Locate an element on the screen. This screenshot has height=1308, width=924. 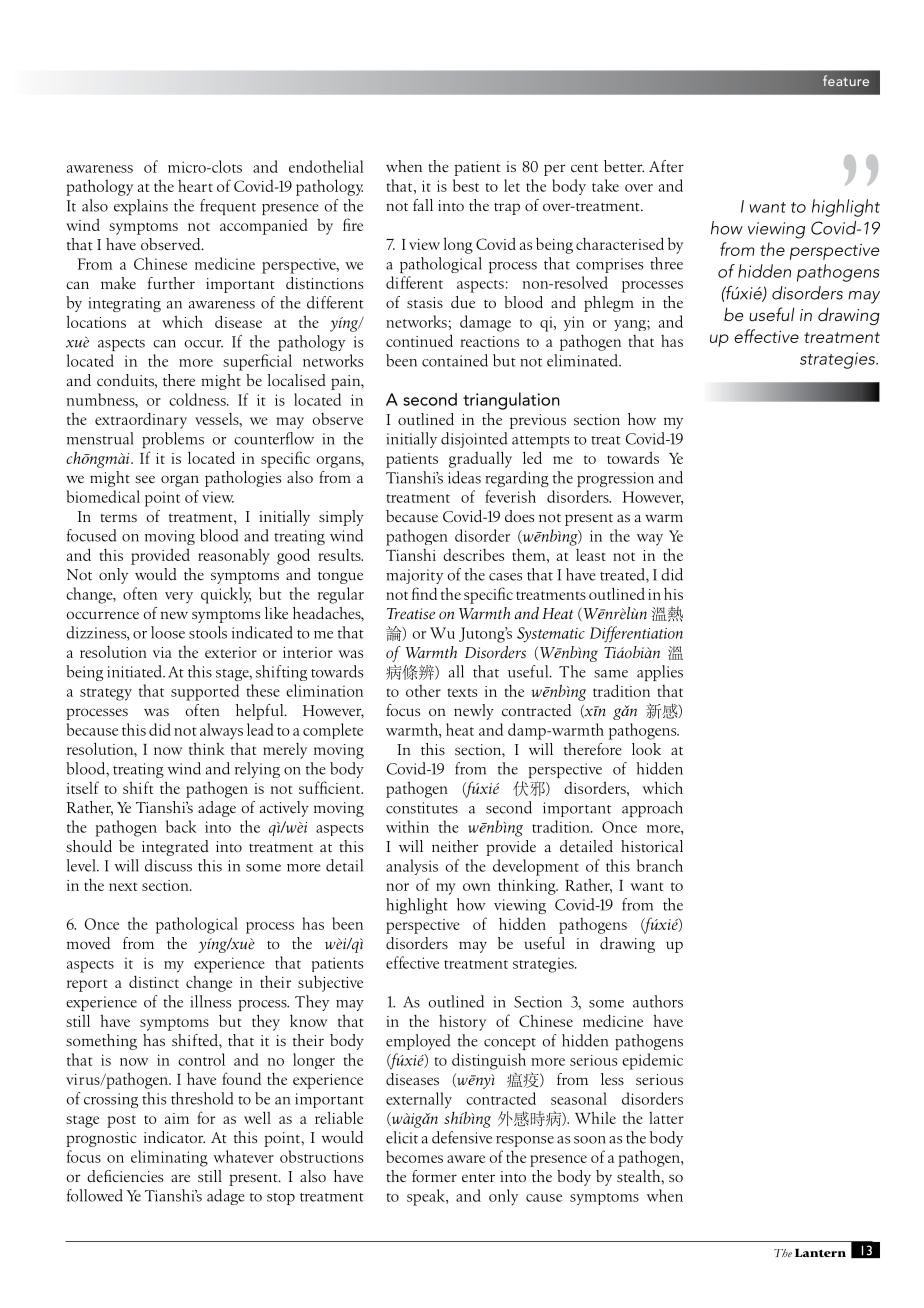
deficiencies is located at coordinates (125, 1176).
